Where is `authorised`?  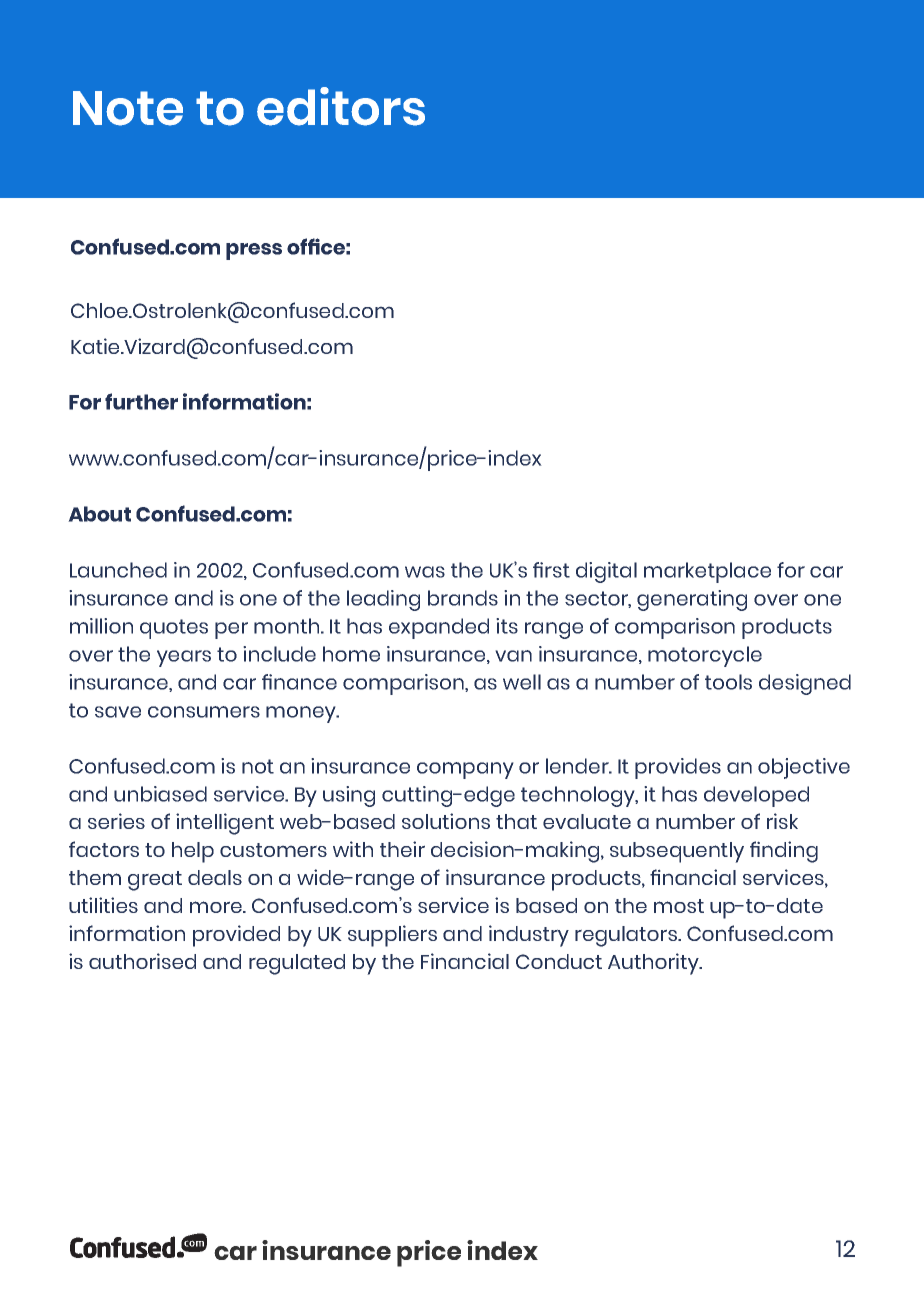 authorised is located at coordinates (142, 961).
